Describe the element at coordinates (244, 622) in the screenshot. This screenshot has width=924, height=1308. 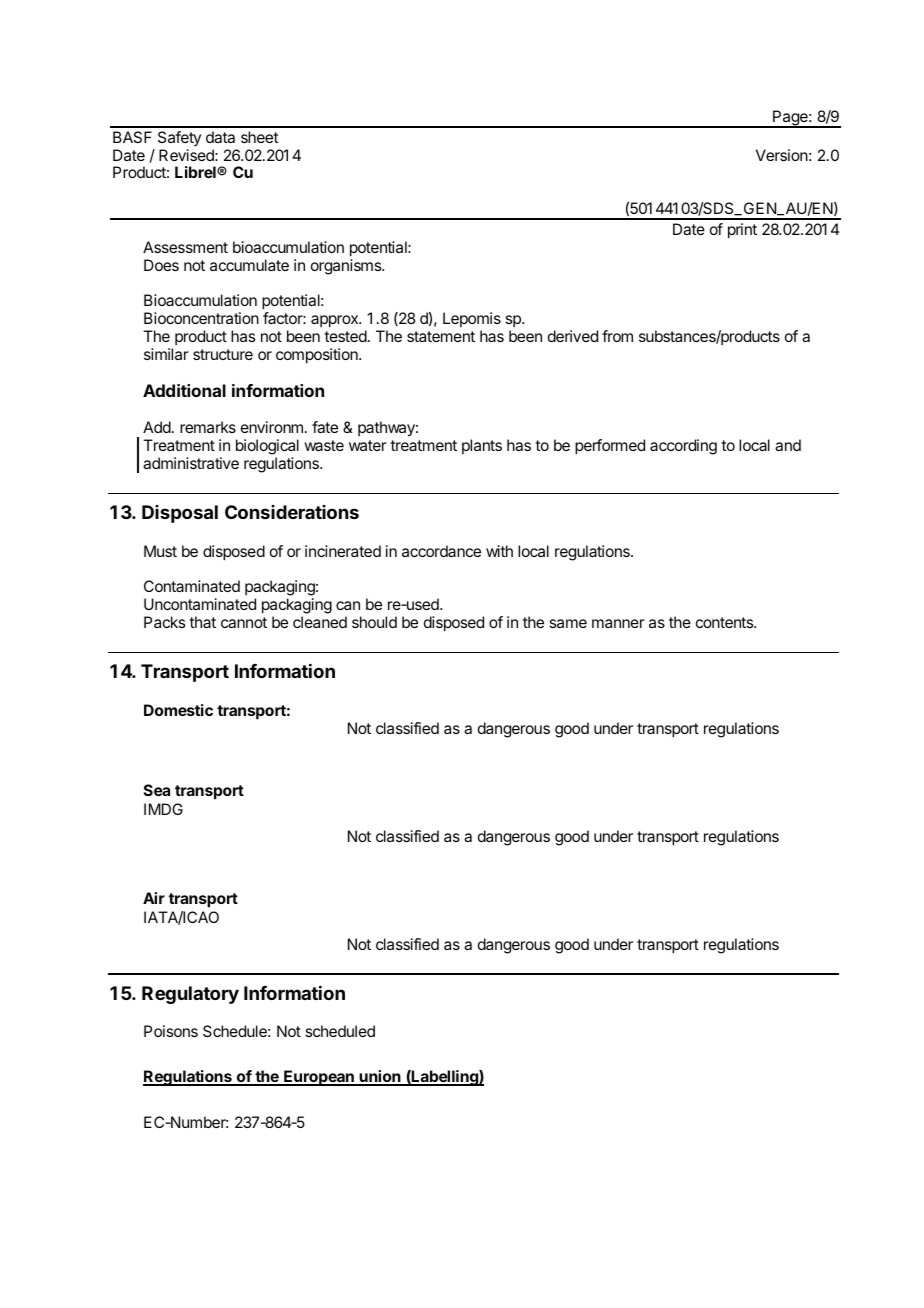
I see `cannot` at that location.
